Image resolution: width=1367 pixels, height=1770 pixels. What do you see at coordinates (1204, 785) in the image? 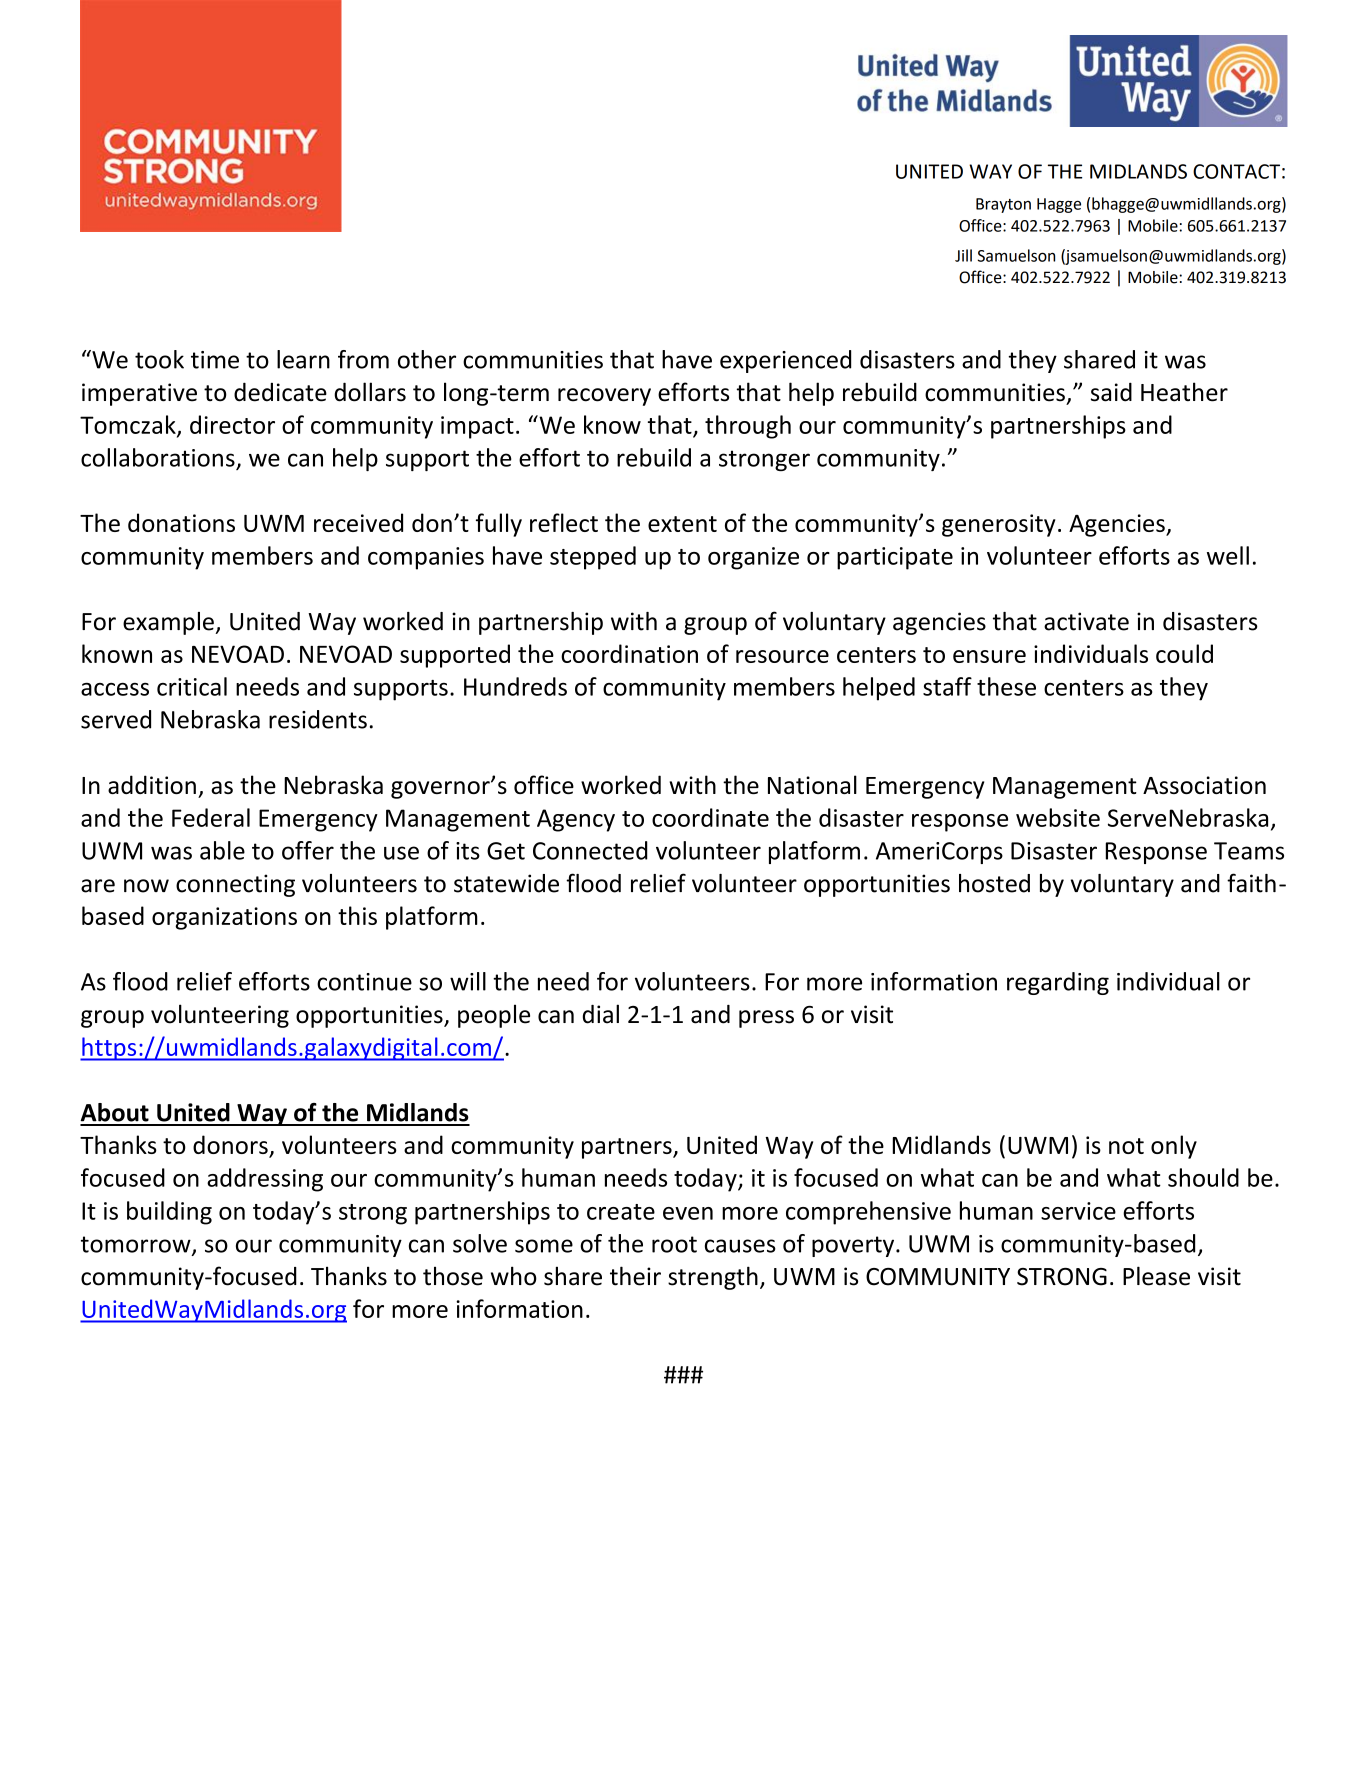
I see `Association` at bounding box center [1204, 785].
